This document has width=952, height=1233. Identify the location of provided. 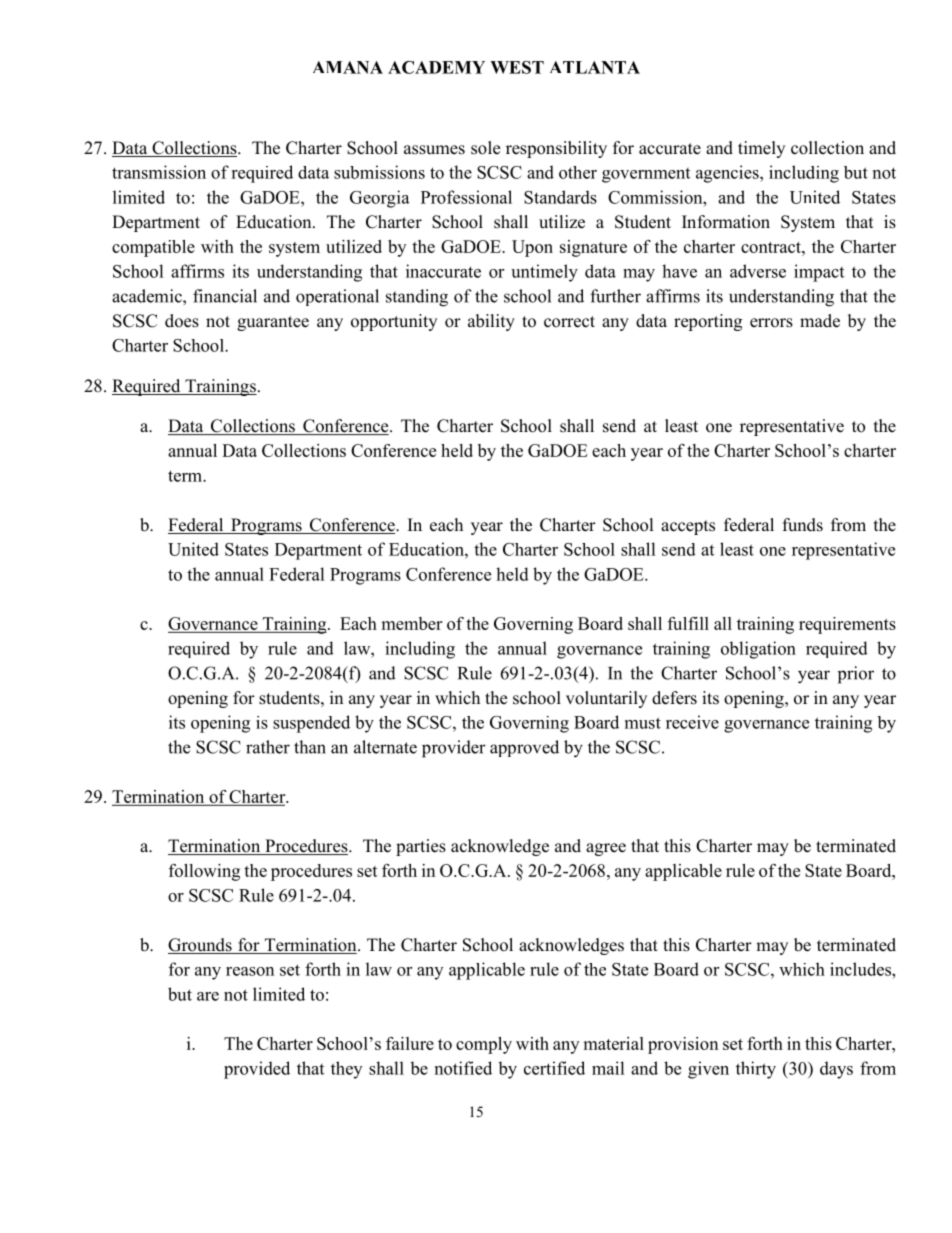
(257, 1070).
